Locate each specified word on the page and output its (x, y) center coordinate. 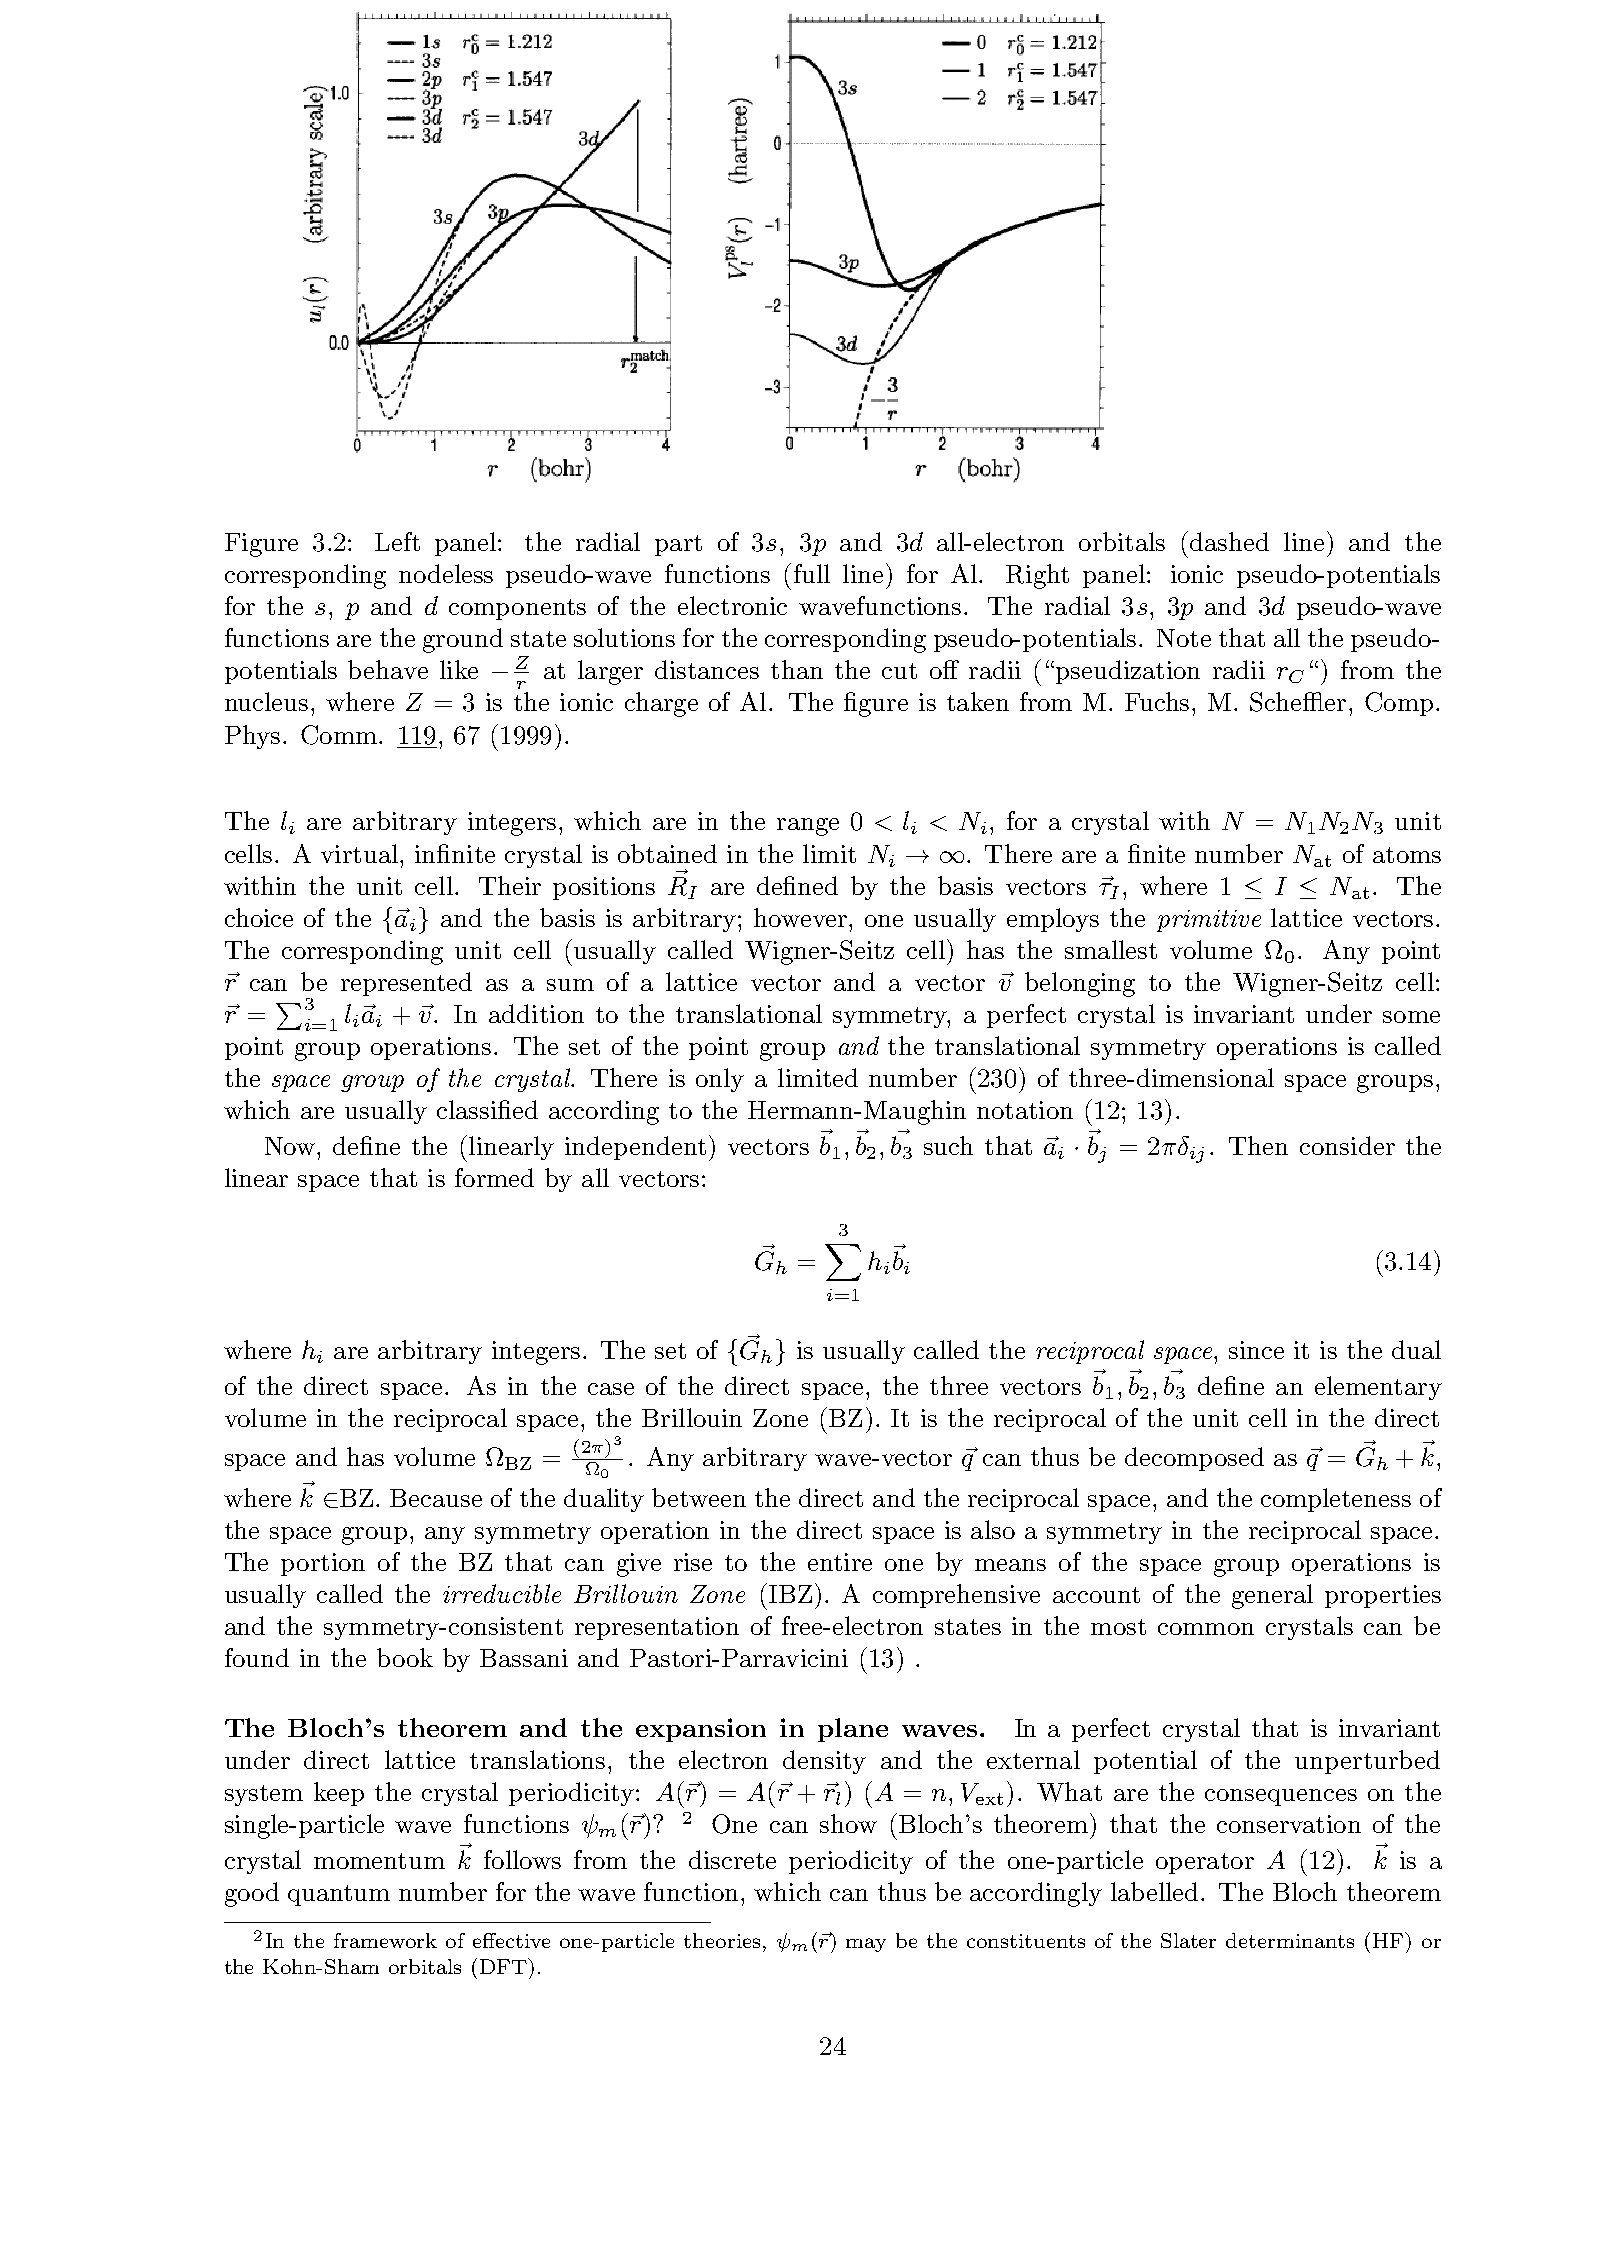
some (1411, 1017)
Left (397, 541)
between (699, 1497)
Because (436, 1498)
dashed (1229, 541)
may (866, 1945)
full (812, 573)
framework (385, 1940)
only (720, 1080)
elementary (1378, 1388)
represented (406, 984)
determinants (1290, 1940)
